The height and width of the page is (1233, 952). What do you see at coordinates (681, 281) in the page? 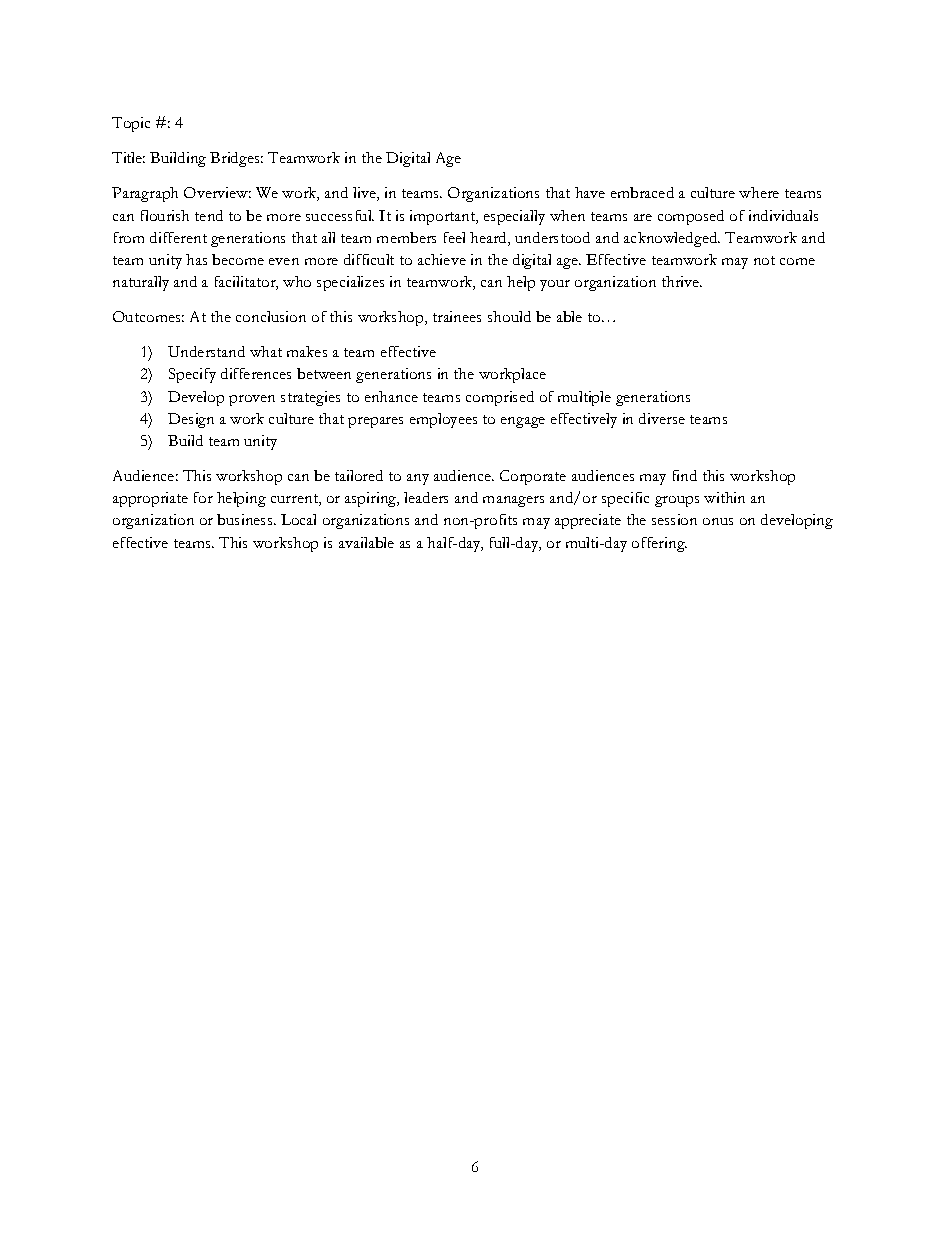
I see `thrive` at bounding box center [681, 281].
